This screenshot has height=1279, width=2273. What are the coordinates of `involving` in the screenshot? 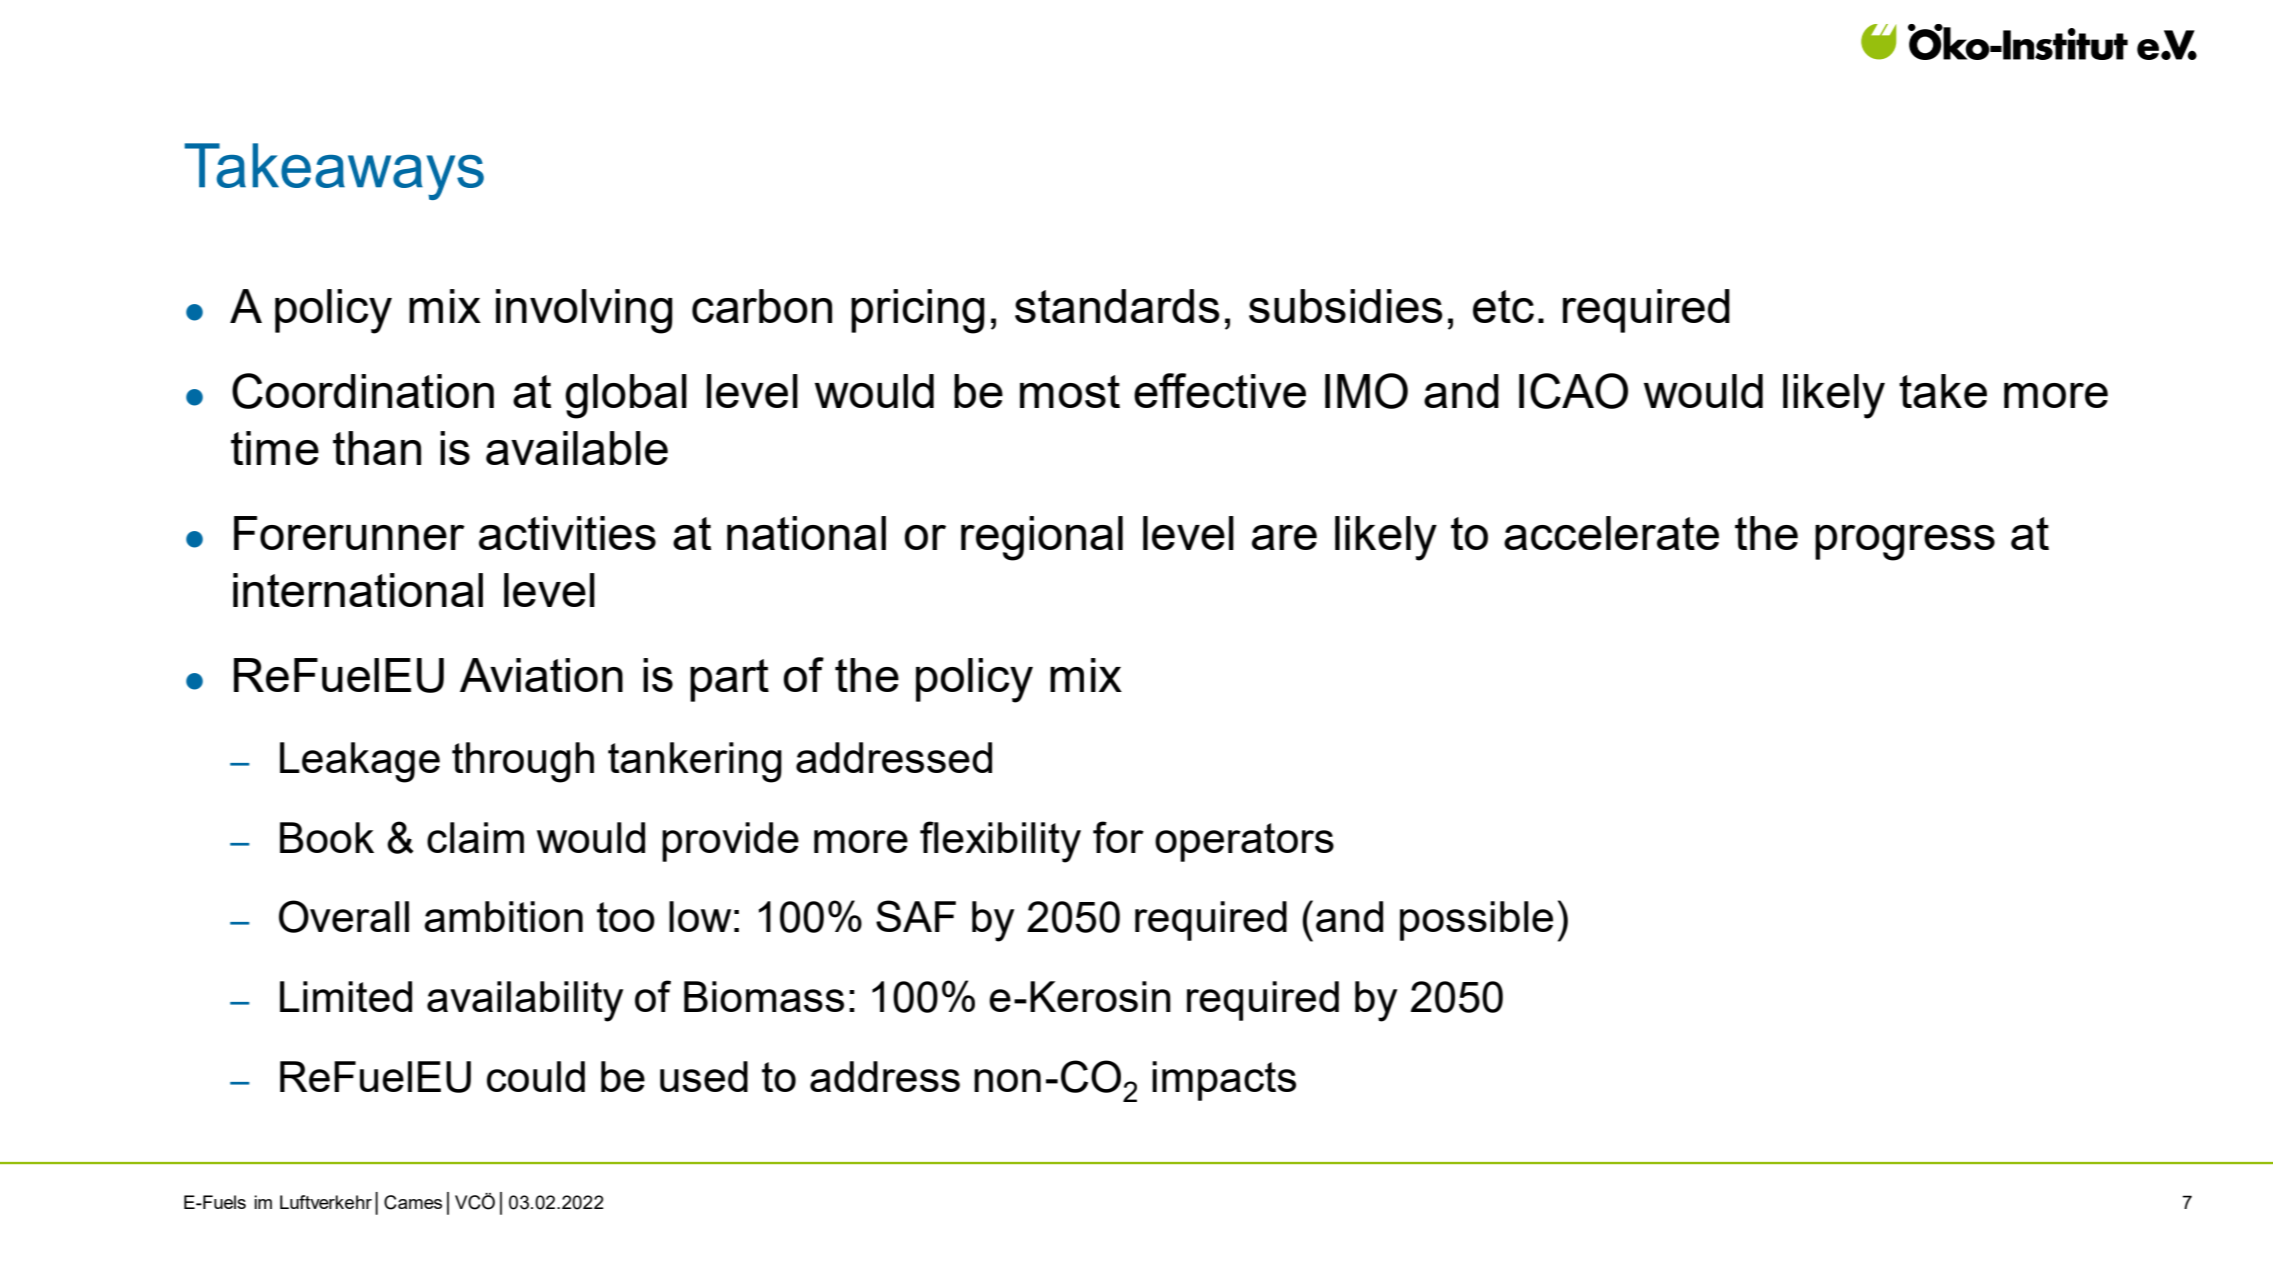 It's located at (584, 311).
